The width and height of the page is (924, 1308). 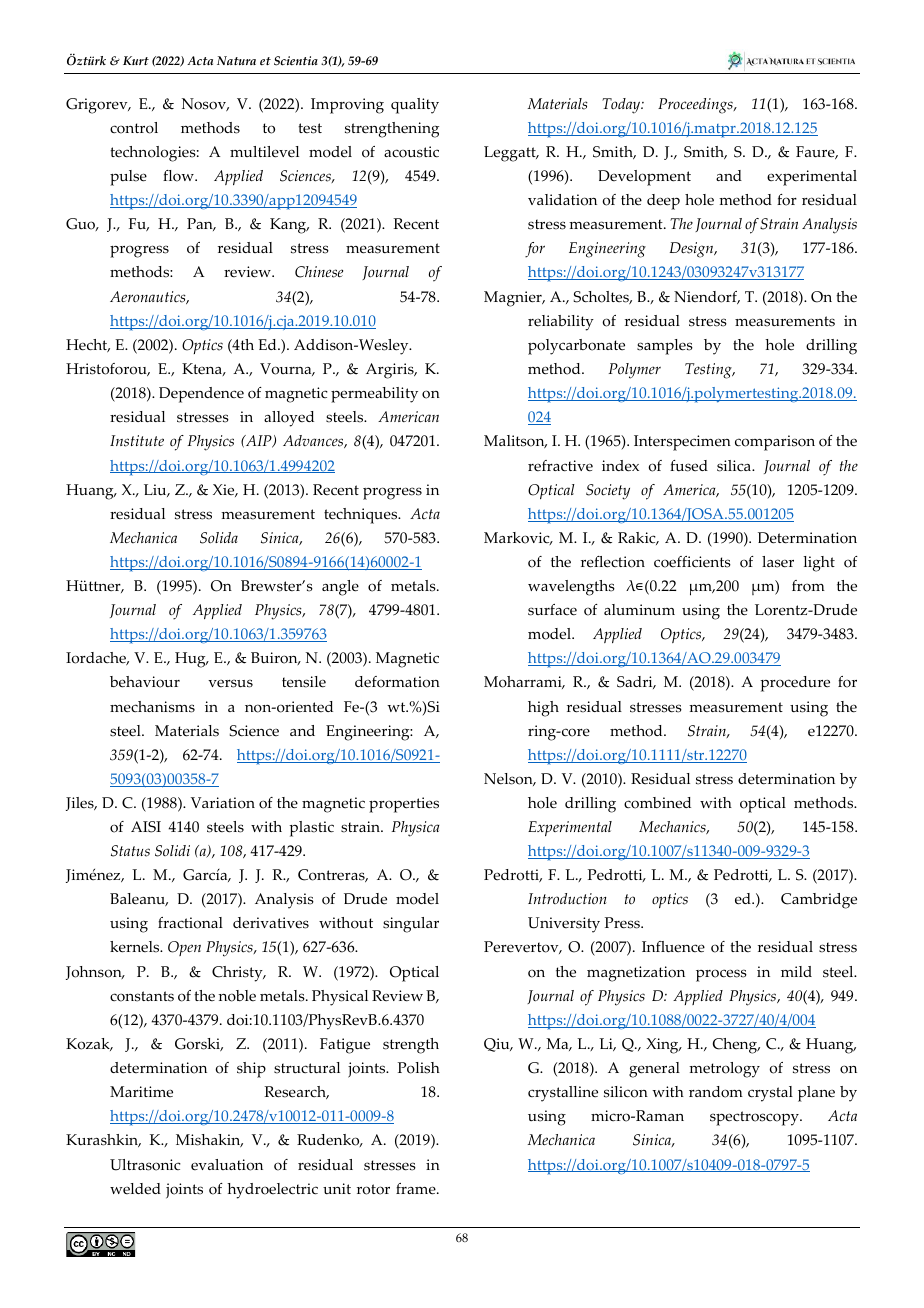 I want to click on coefficients, so click(x=692, y=562).
